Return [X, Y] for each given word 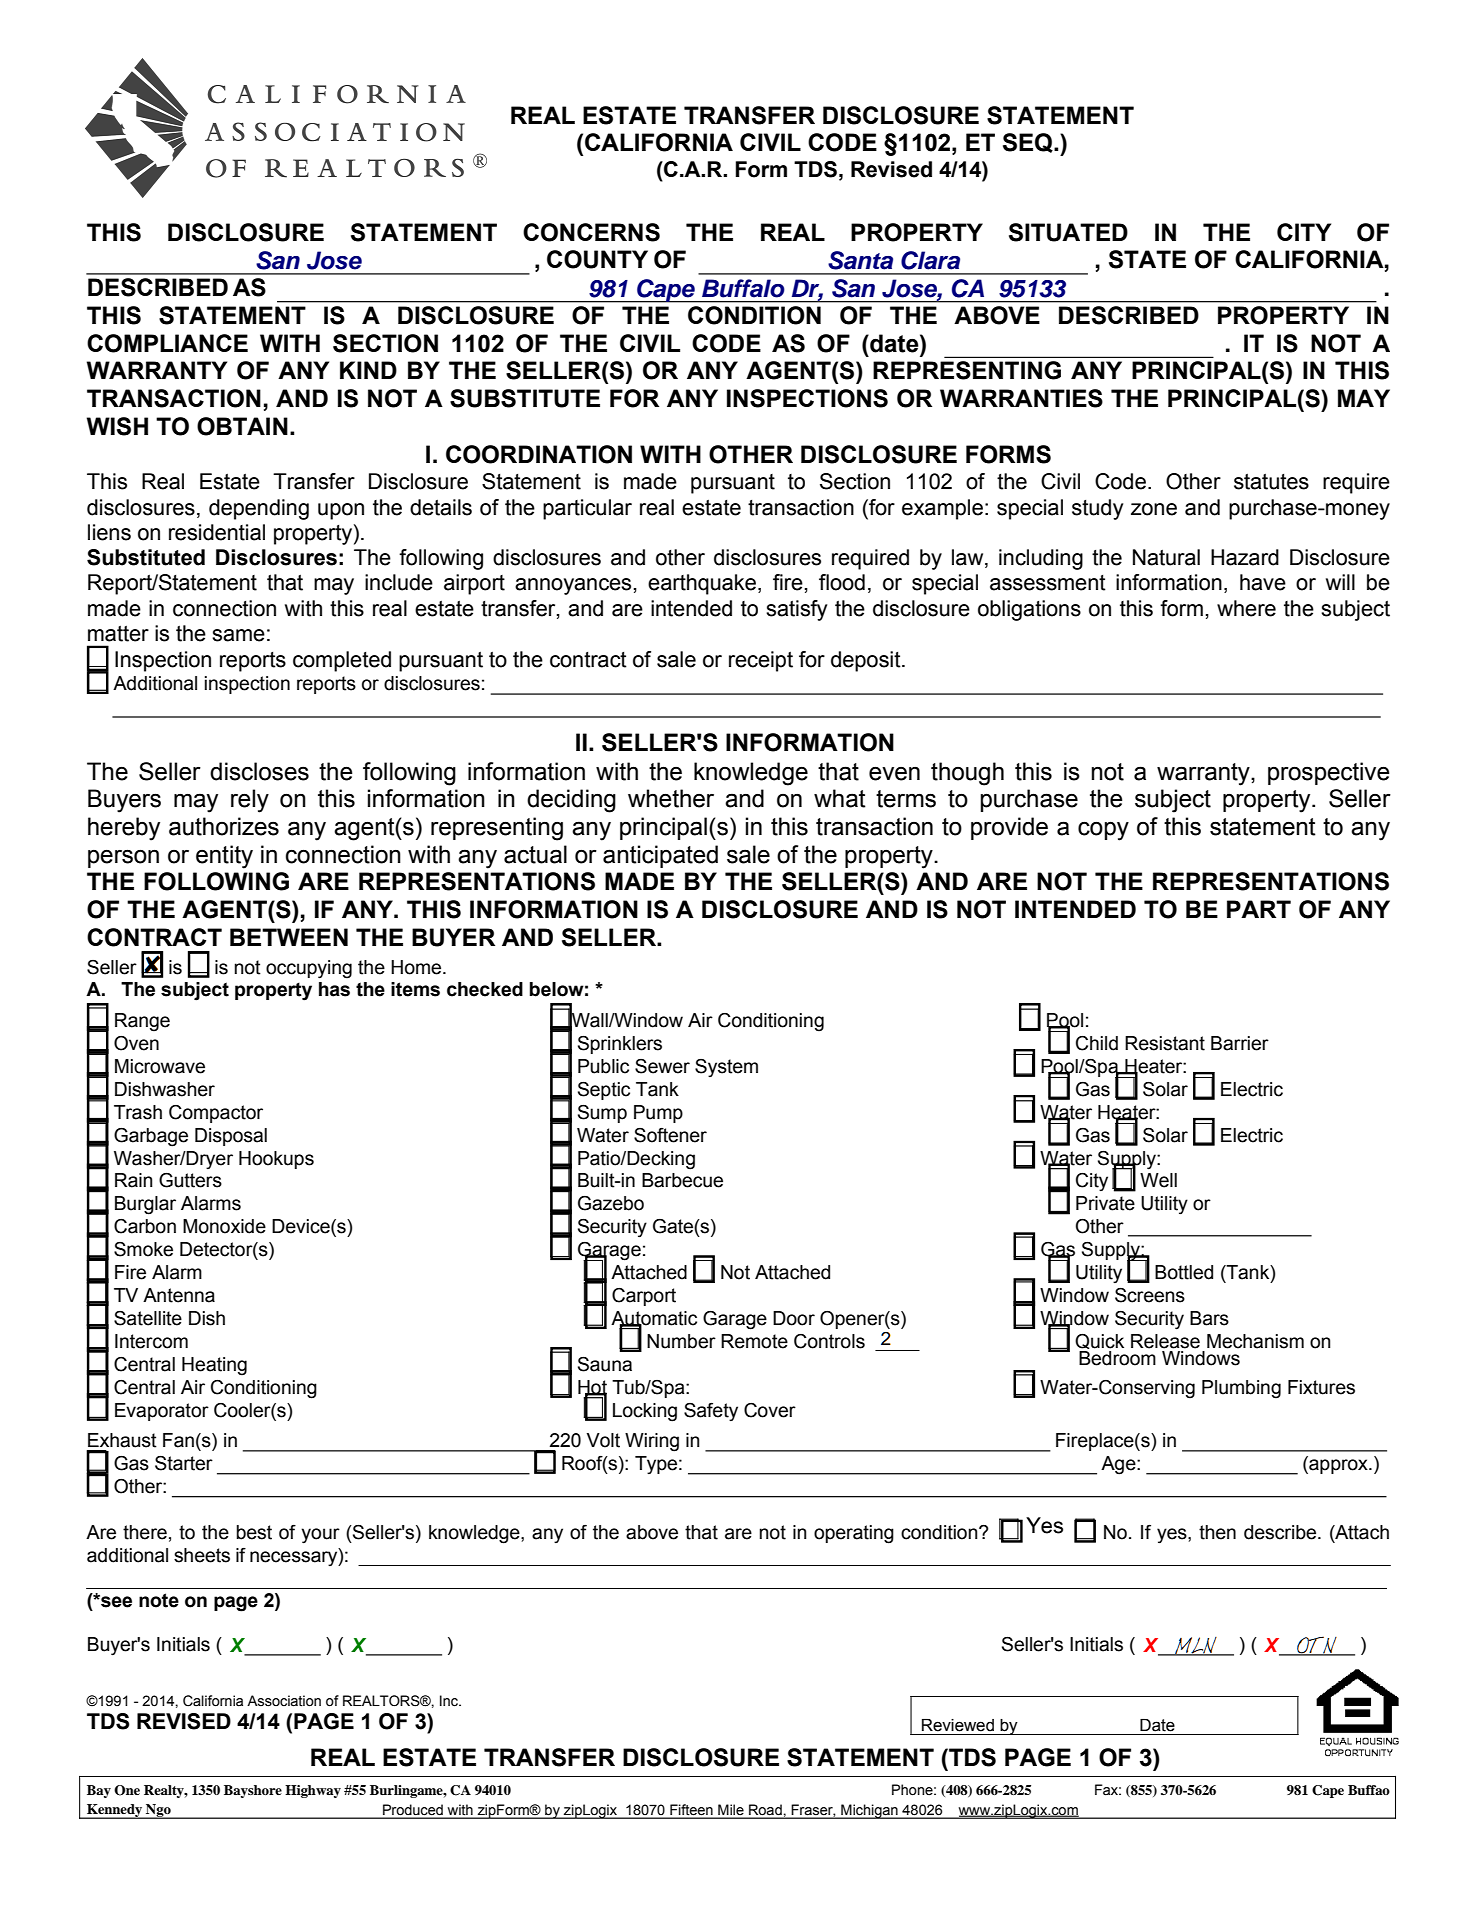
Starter [184, 1463]
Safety [711, 1412]
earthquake [703, 584]
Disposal [231, 1137]
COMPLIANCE [167, 343]
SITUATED [1068, 232]
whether [671, 798]
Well [1158, 1180]
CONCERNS [591, 232]
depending [259, 509]
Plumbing [1241, 1389]
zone [1154, 509]
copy [1103, 831]
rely [250, 801]
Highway [313, 1791]
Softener [670, 1135]
